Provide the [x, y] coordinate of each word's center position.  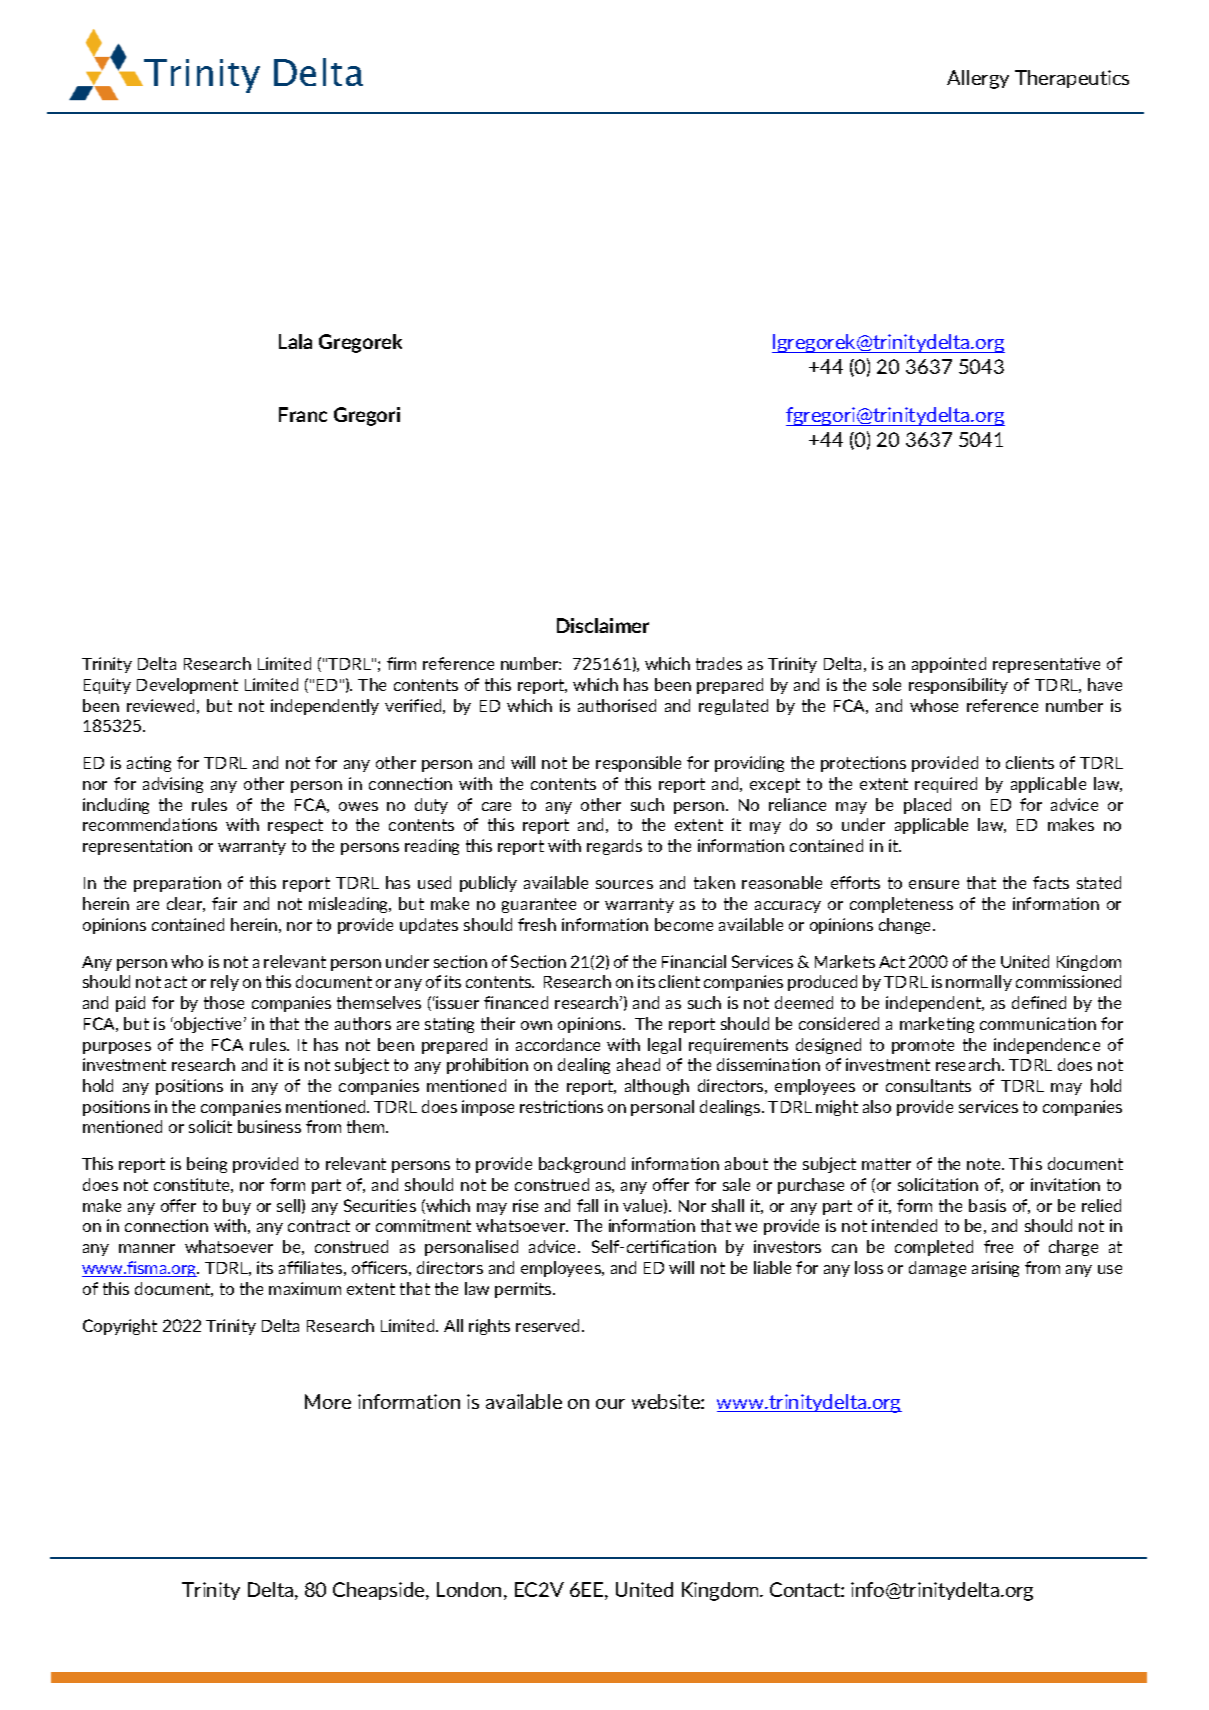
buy [237, 1207]
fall [587, 1205]
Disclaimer [603, 625]
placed [927, 806]
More [328, 1401]
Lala [295, 341]
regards [614, 847]
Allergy [978, 79]
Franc [303, 414]
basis [987, 1205]
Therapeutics [1072, 79]
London [469, 1589]
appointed [949, 665]
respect [295, 826]
